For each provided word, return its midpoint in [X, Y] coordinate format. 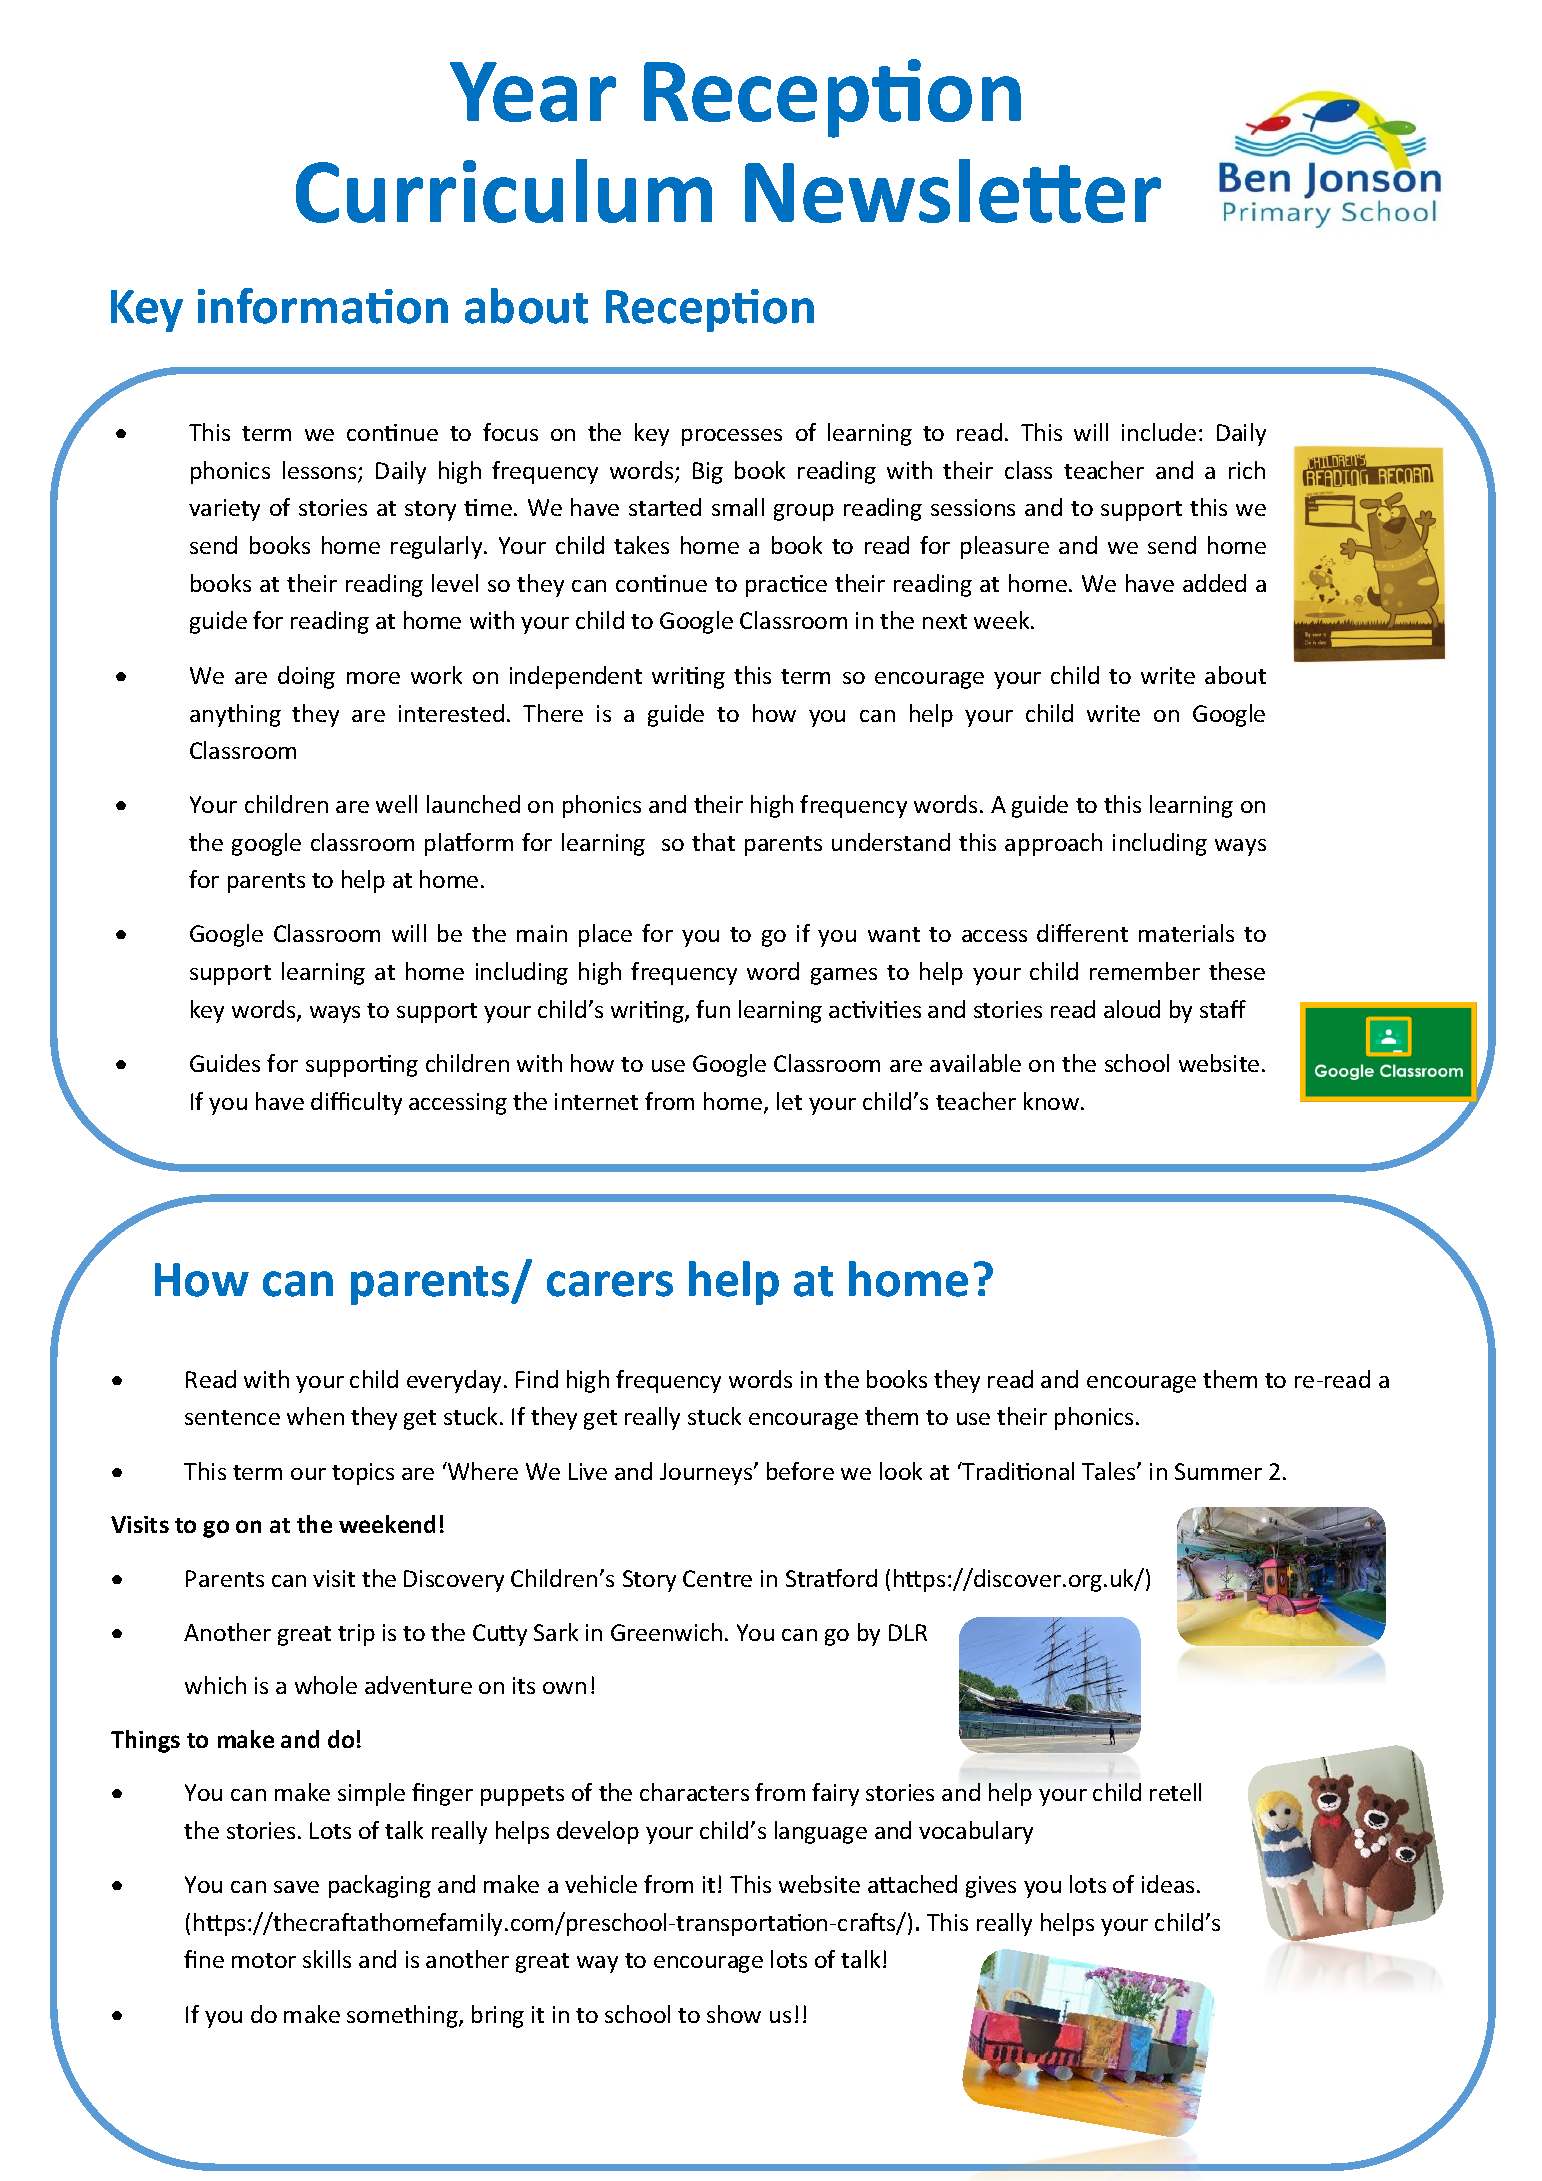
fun [713, 1009]
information [323, 306]
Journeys [707, 1474]
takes [641, 545]
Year [533, 92]
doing [306, 677]
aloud [1132, 1009]
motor [264, 1960]
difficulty [356, 1103]
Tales [1110, 1471]
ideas [1168, 1884]
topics [363, 1474]
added [1214, 583]
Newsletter [953, 191]
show [734, 2014]
